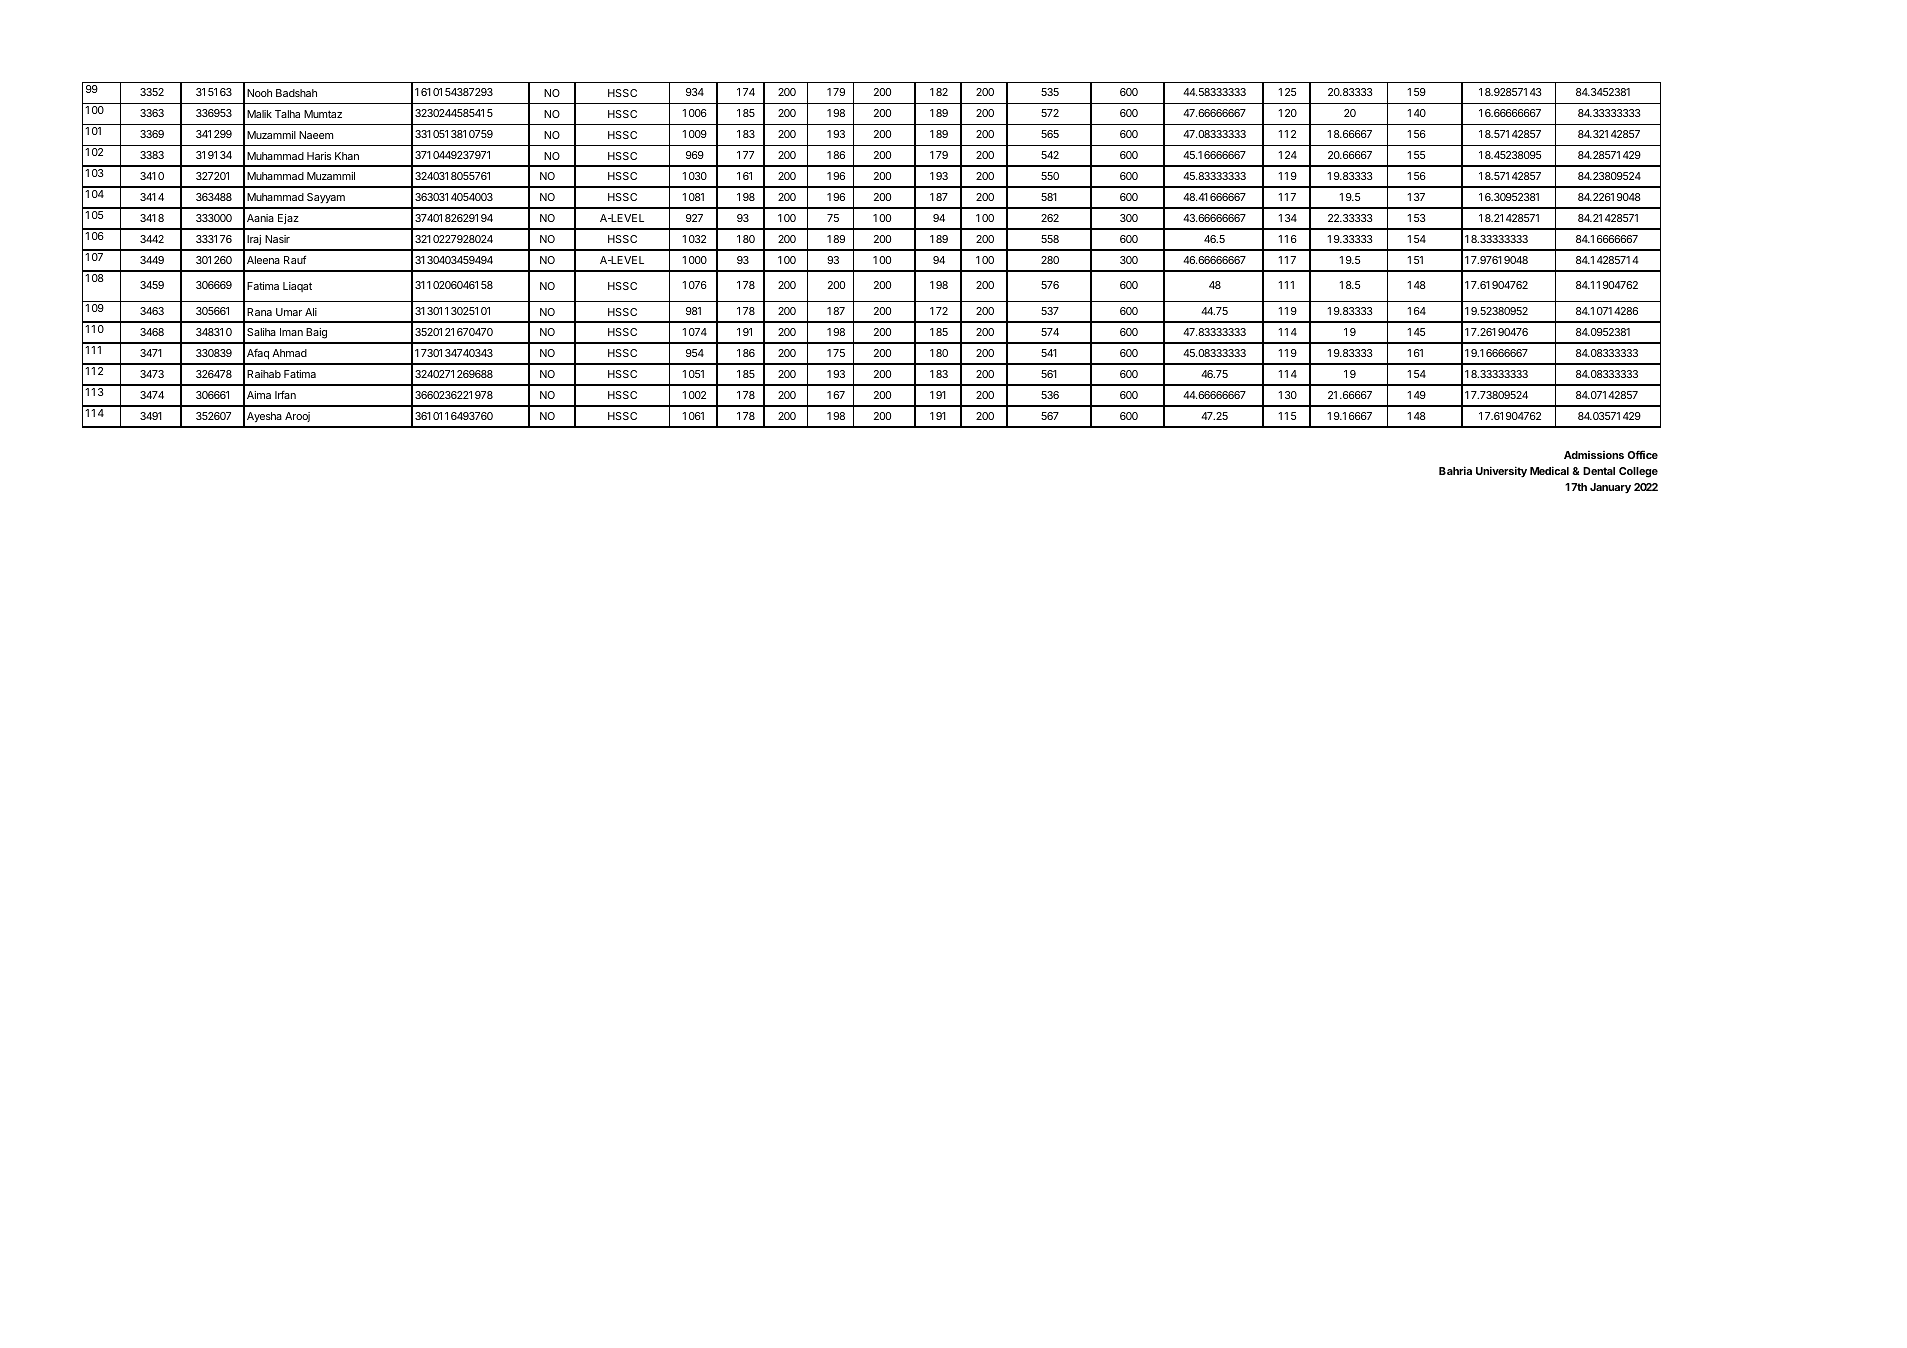 The height and width of the document is (1348, 1907). I want to click on Ayesha, so click(264, 417).
